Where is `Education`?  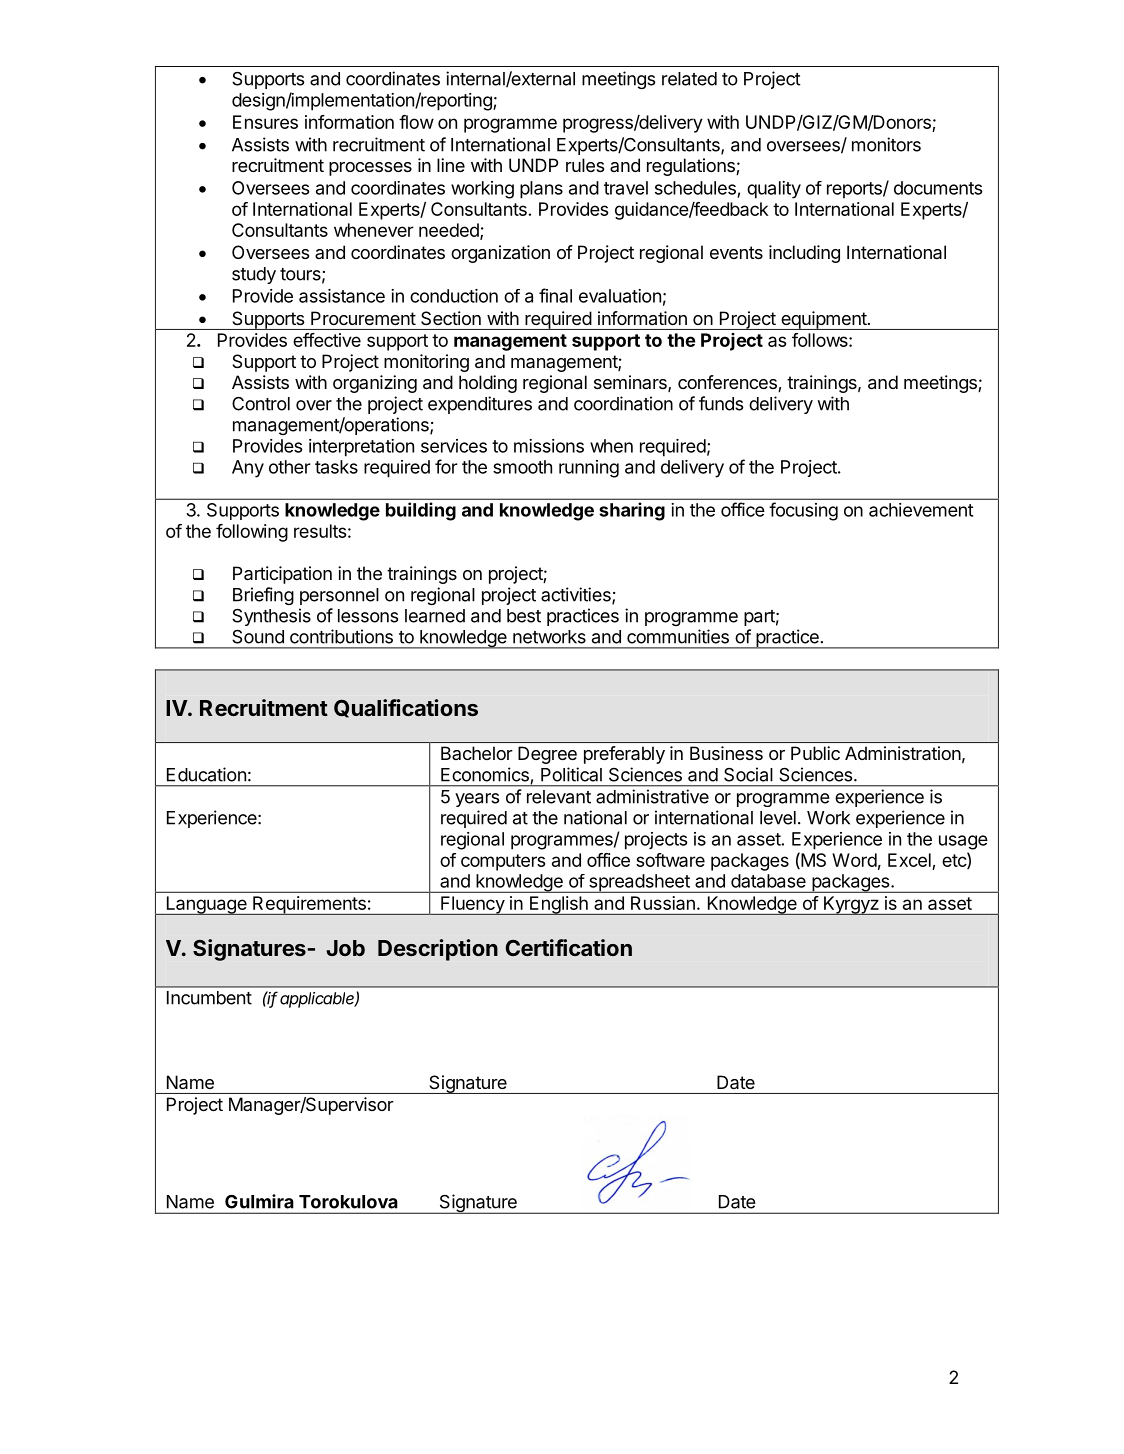
Education is located at coordinates (206, 774).
